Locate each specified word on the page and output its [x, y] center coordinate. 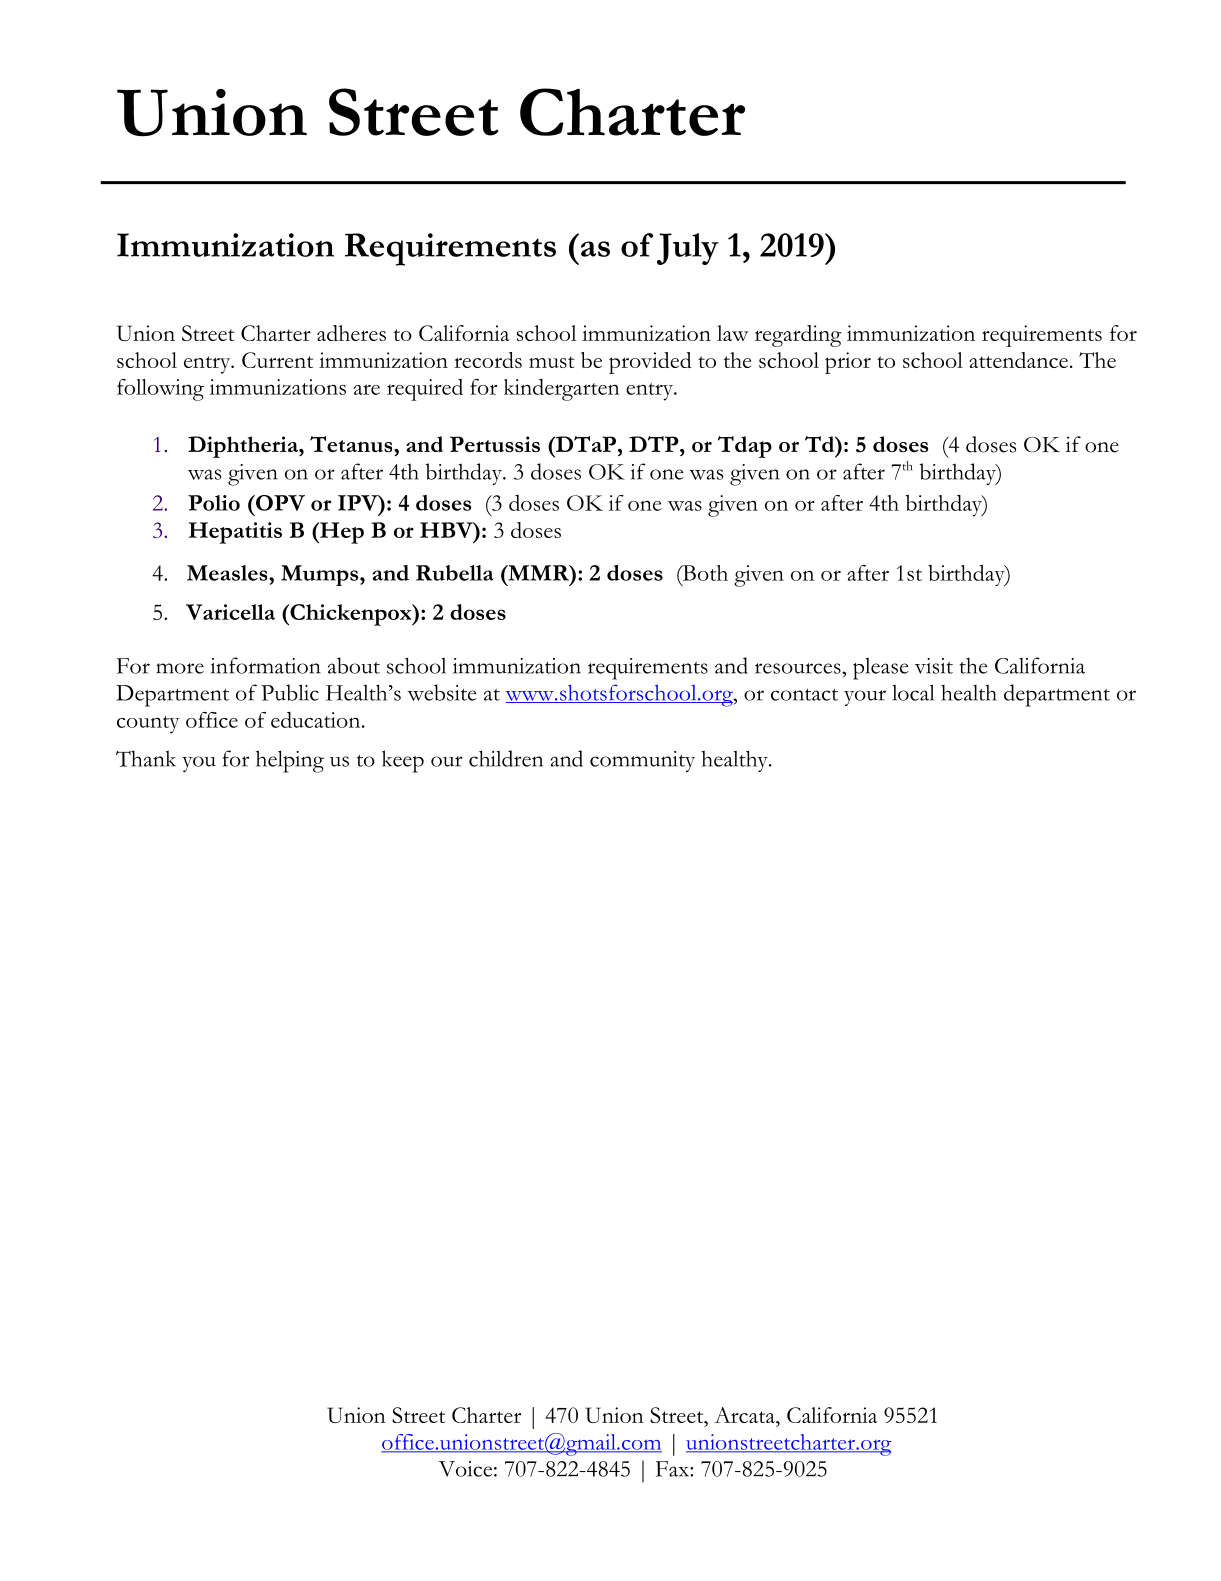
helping [290, 761]
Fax [673, 1469]
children [506, 758]
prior [848, 363]
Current [277, 360]
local [913, 692]
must [552, 362]
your [865, 698]
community [642, 761]
